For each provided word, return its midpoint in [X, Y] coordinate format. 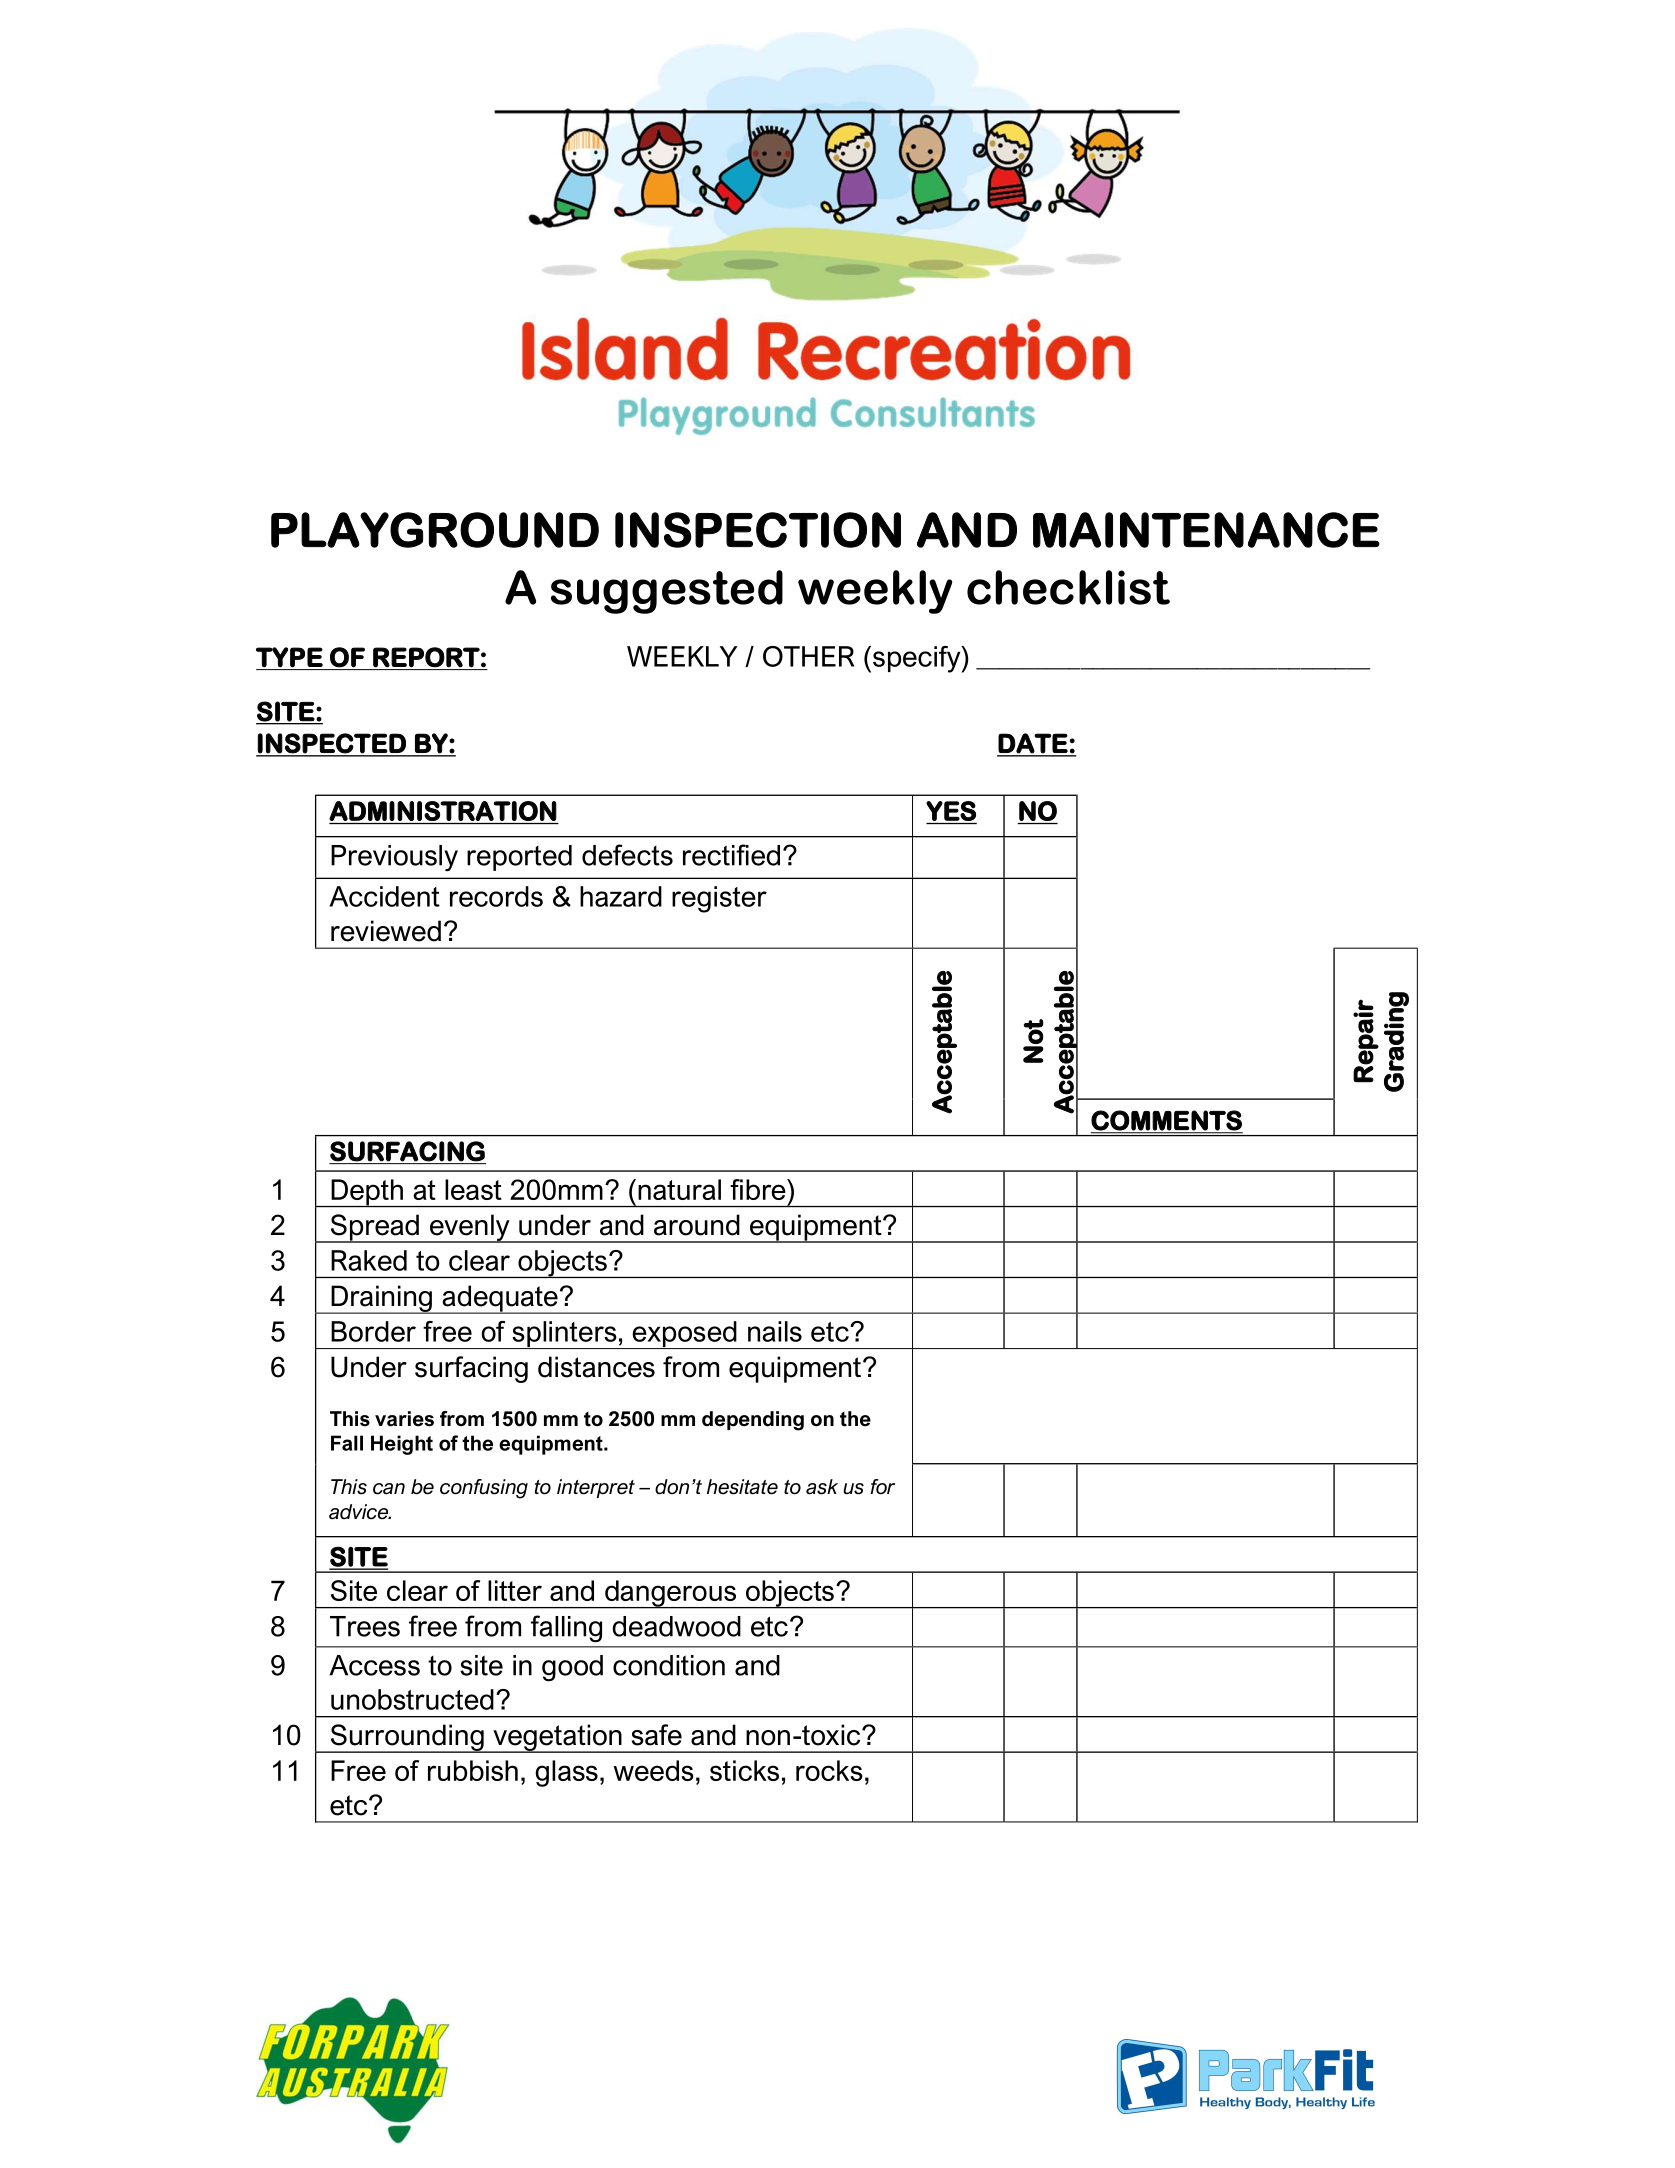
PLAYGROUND [435, 530]
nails [775, 1331]
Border [373, 1331]
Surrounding [407, 1738]
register [719, 899]
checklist [1068, 587]
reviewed [386, 931]
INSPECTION [758, 530]
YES [951, 811]
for [882, 1487]
